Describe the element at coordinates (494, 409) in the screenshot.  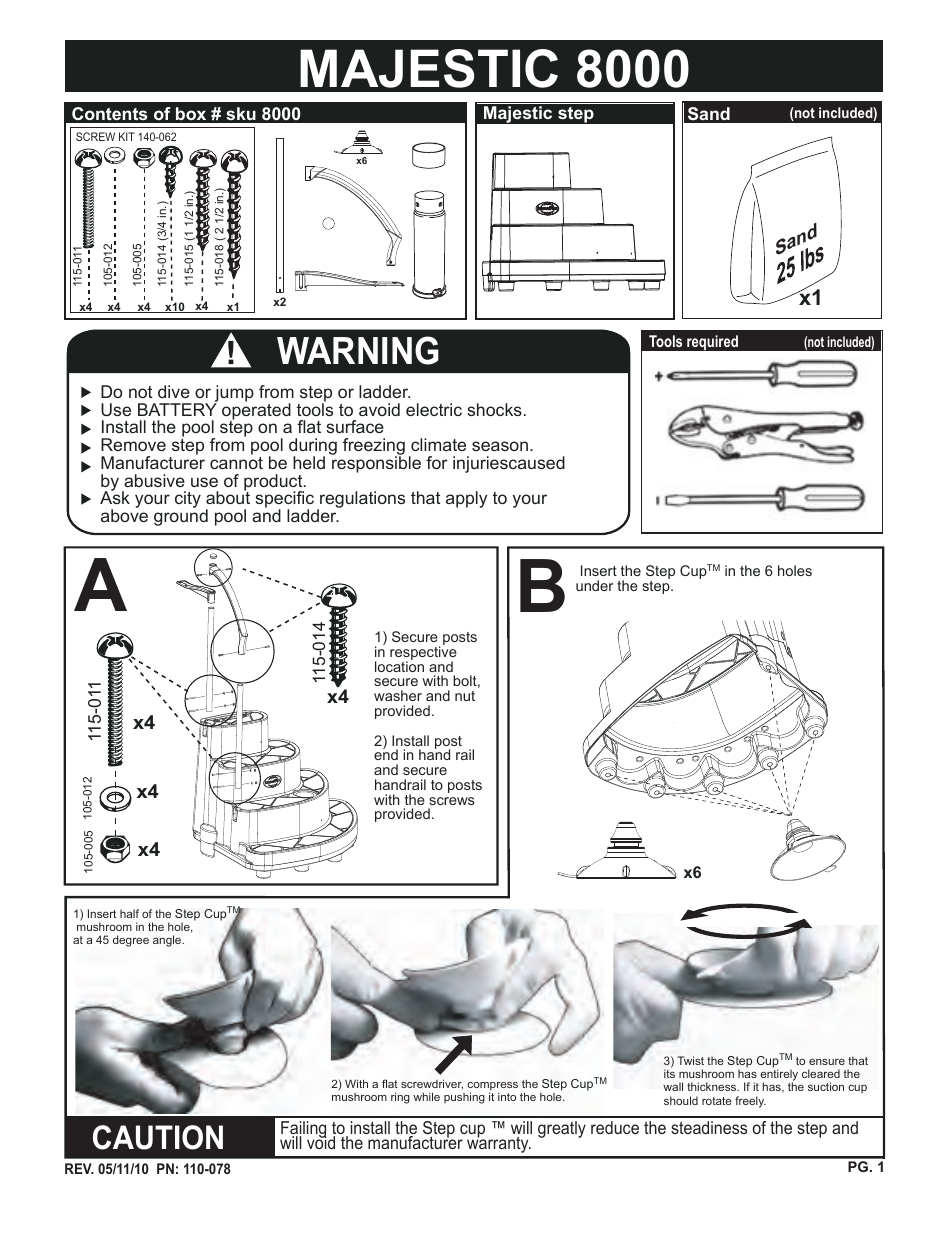
I see `shocks` at that location.
